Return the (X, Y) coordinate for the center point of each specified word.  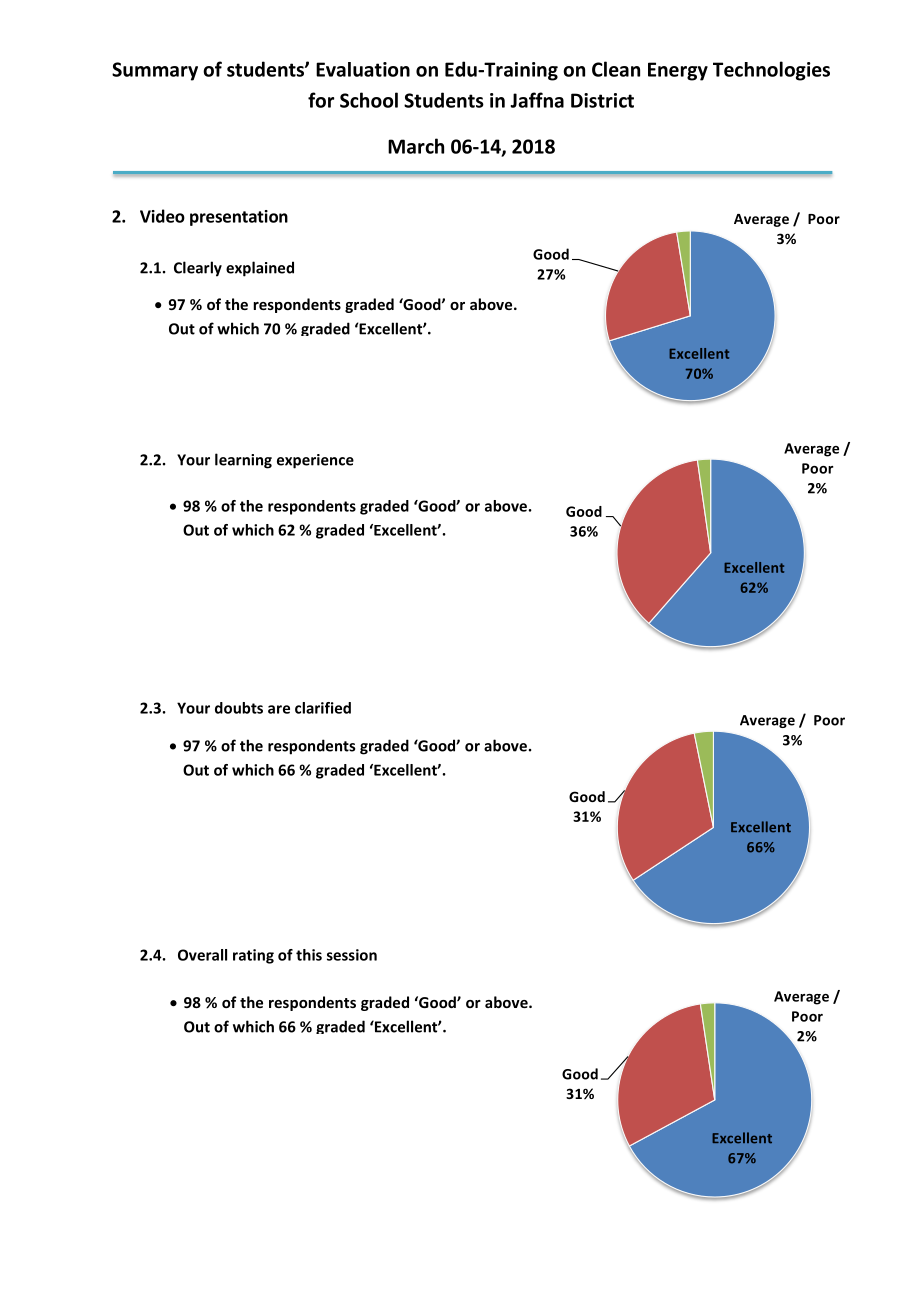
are (279, 709)
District (602, 100)
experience (315, 461)
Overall (202, 955)
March (416, 146)
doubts (239, 708)
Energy (678, 71)
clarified (323, 708)
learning (243, 461)
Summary (155, 71)
